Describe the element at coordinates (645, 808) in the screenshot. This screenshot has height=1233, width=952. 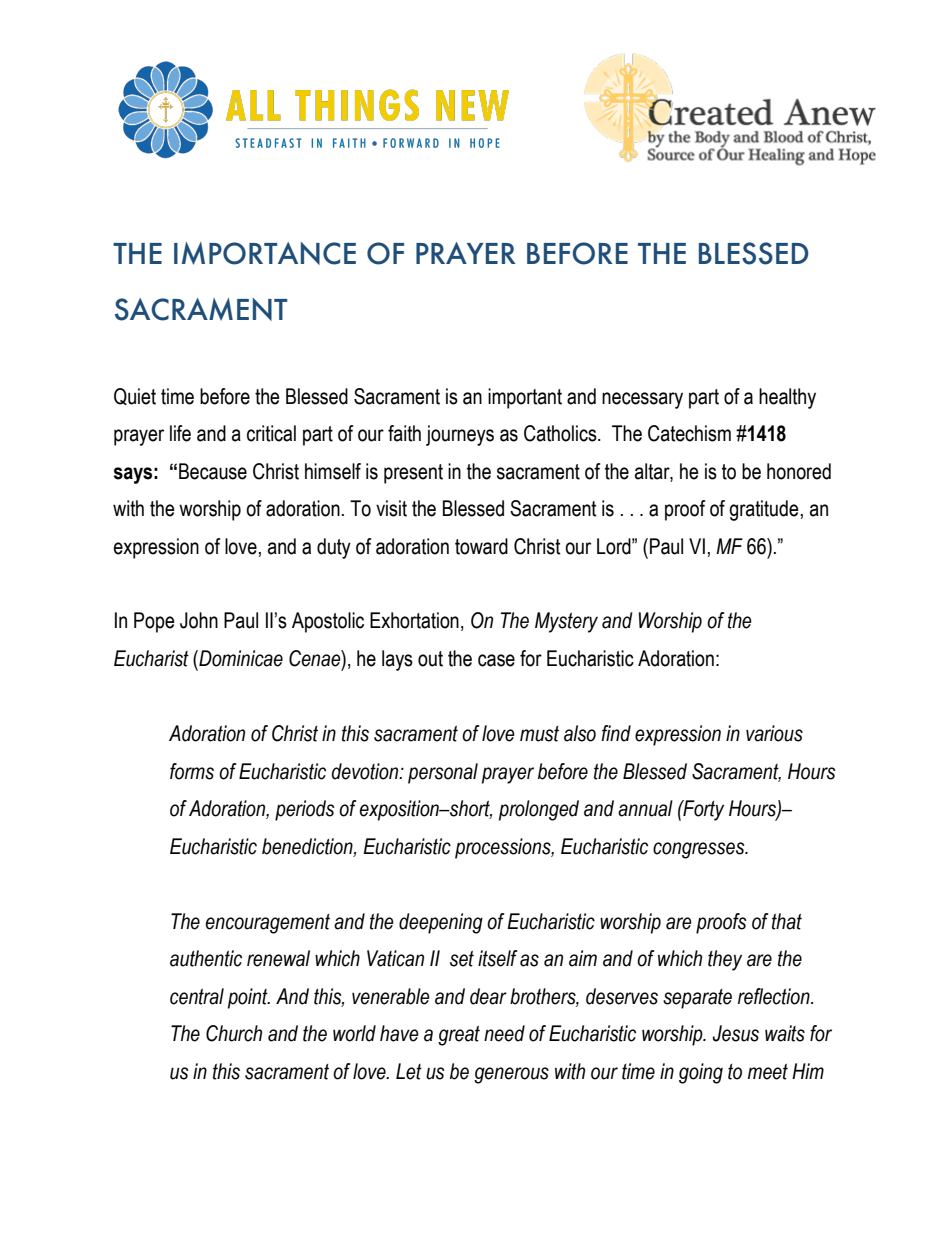
I see `annual` at that location.
